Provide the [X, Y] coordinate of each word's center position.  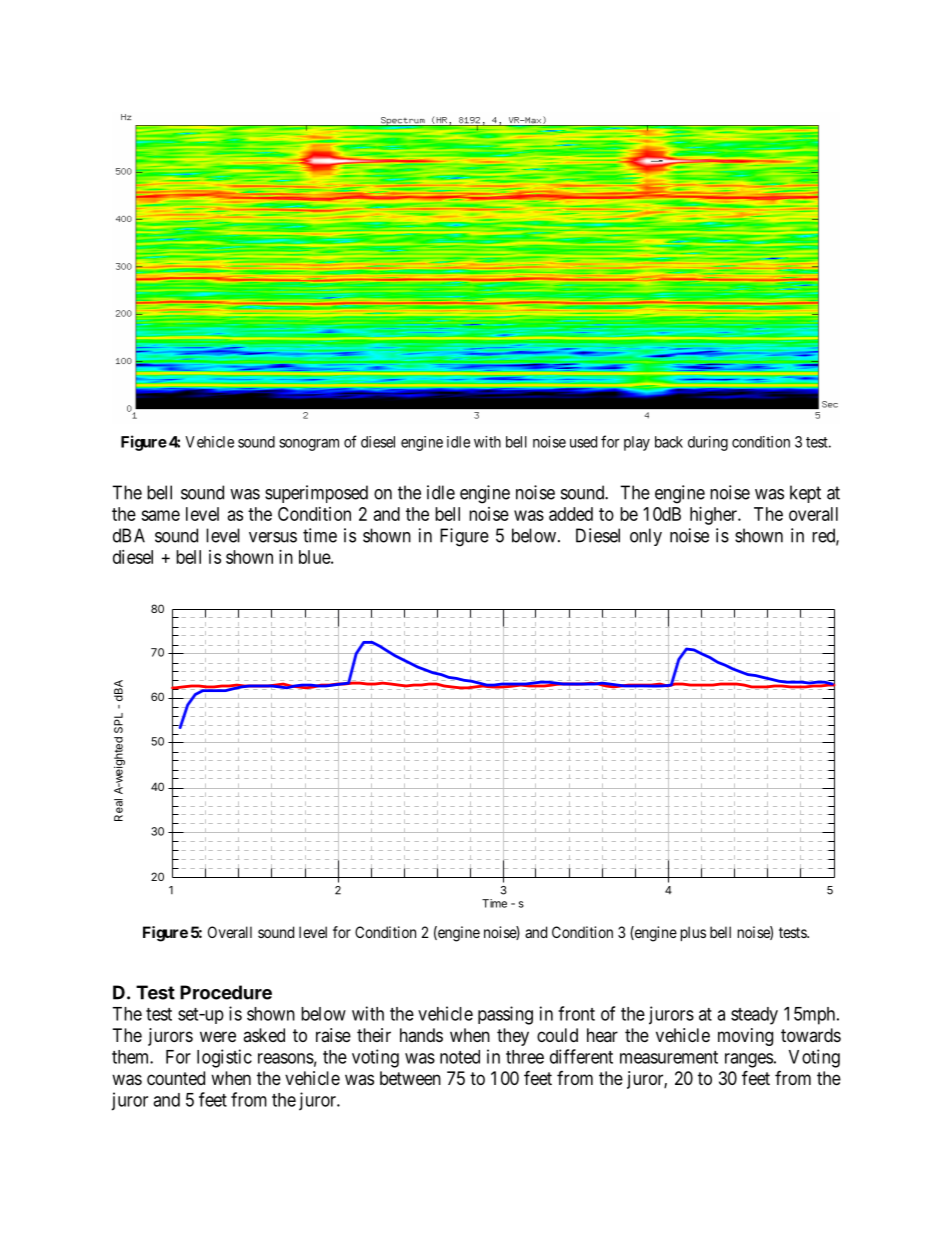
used [583, 442]
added [571, 514]
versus [273, 537]
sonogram [309, 445]
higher [714, 516]
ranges [749, 1060]
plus [693, 933]
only [646, 537]
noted [460, 1057]
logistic [224, 1058]
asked [264, 1035]
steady [754, 1016]
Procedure [226, 992]
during [708, 443]
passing [505, 1015]
